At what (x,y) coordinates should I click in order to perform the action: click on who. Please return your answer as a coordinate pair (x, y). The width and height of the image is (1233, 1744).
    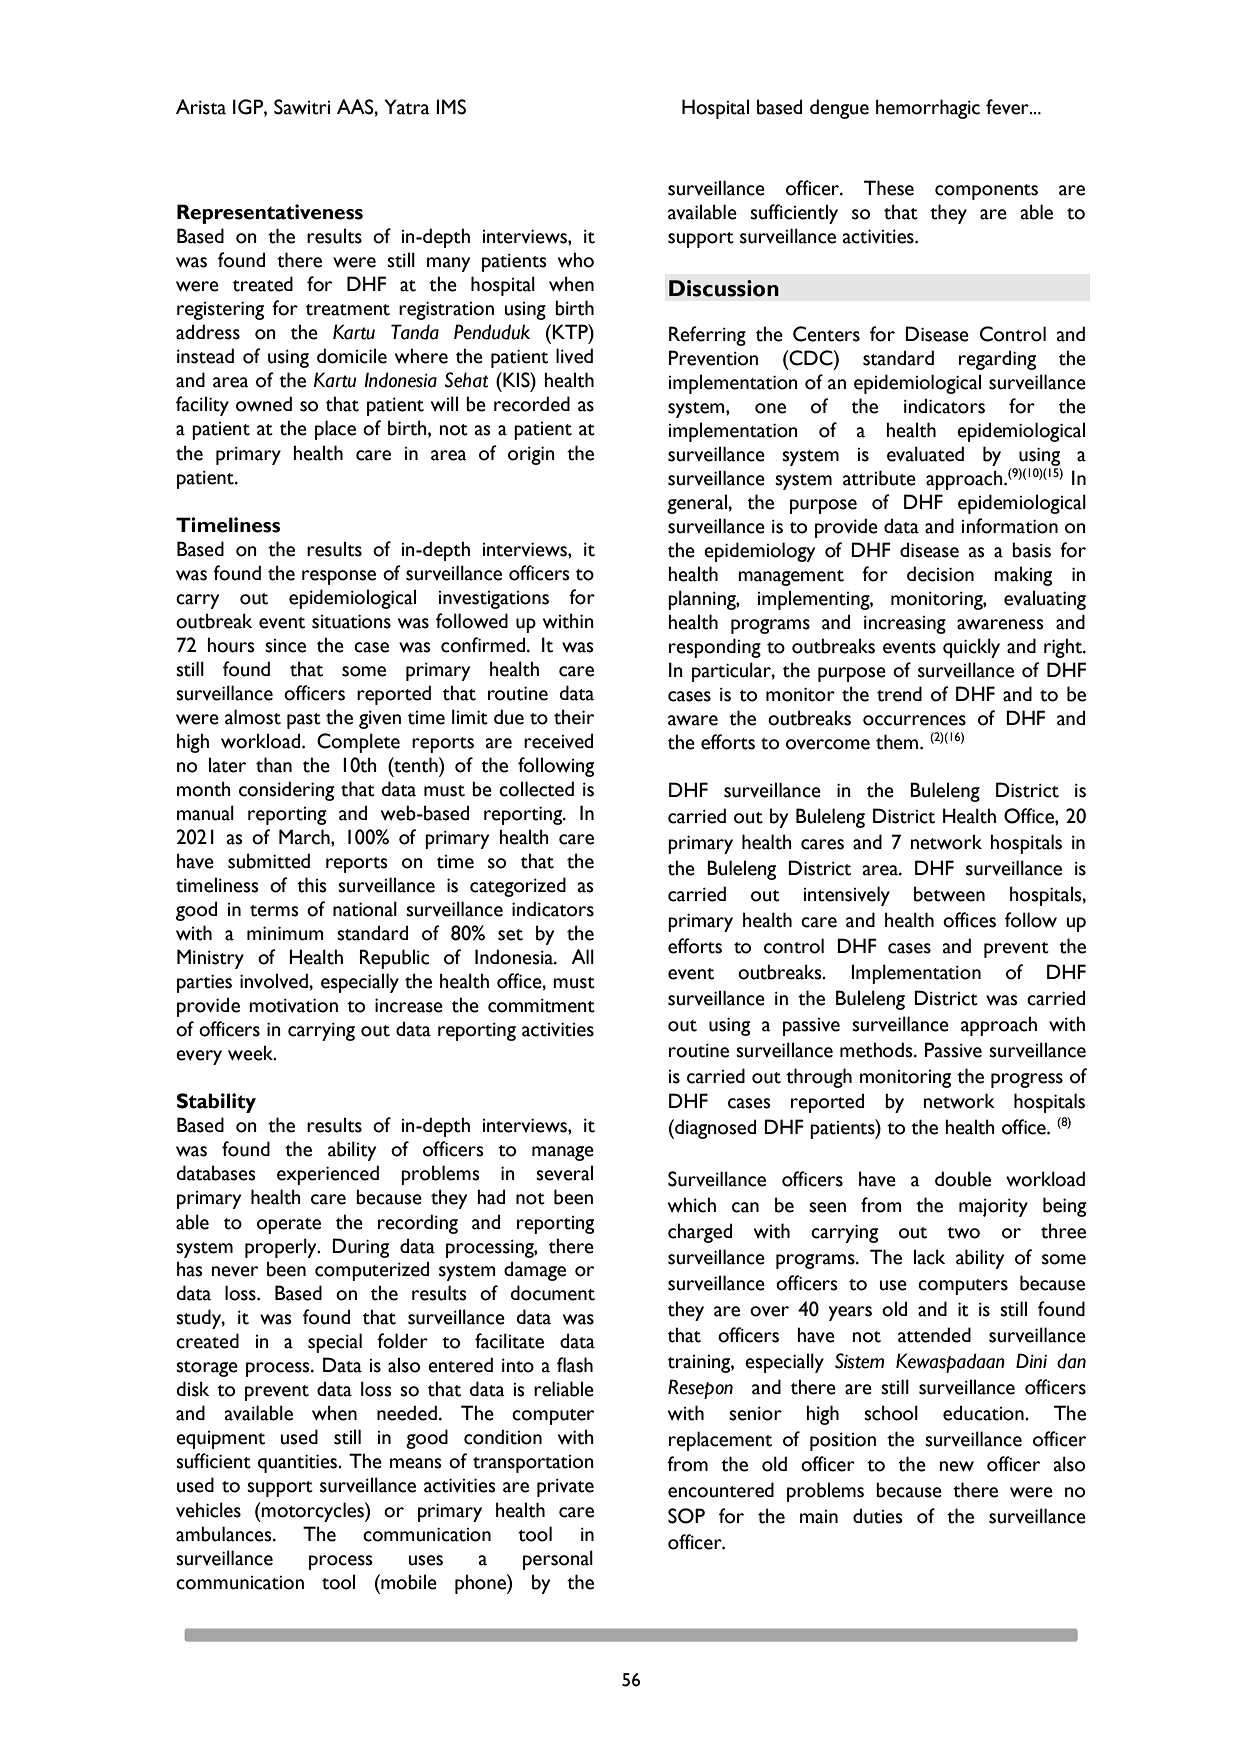
    Looking at the image, I should click on (576, 260).
